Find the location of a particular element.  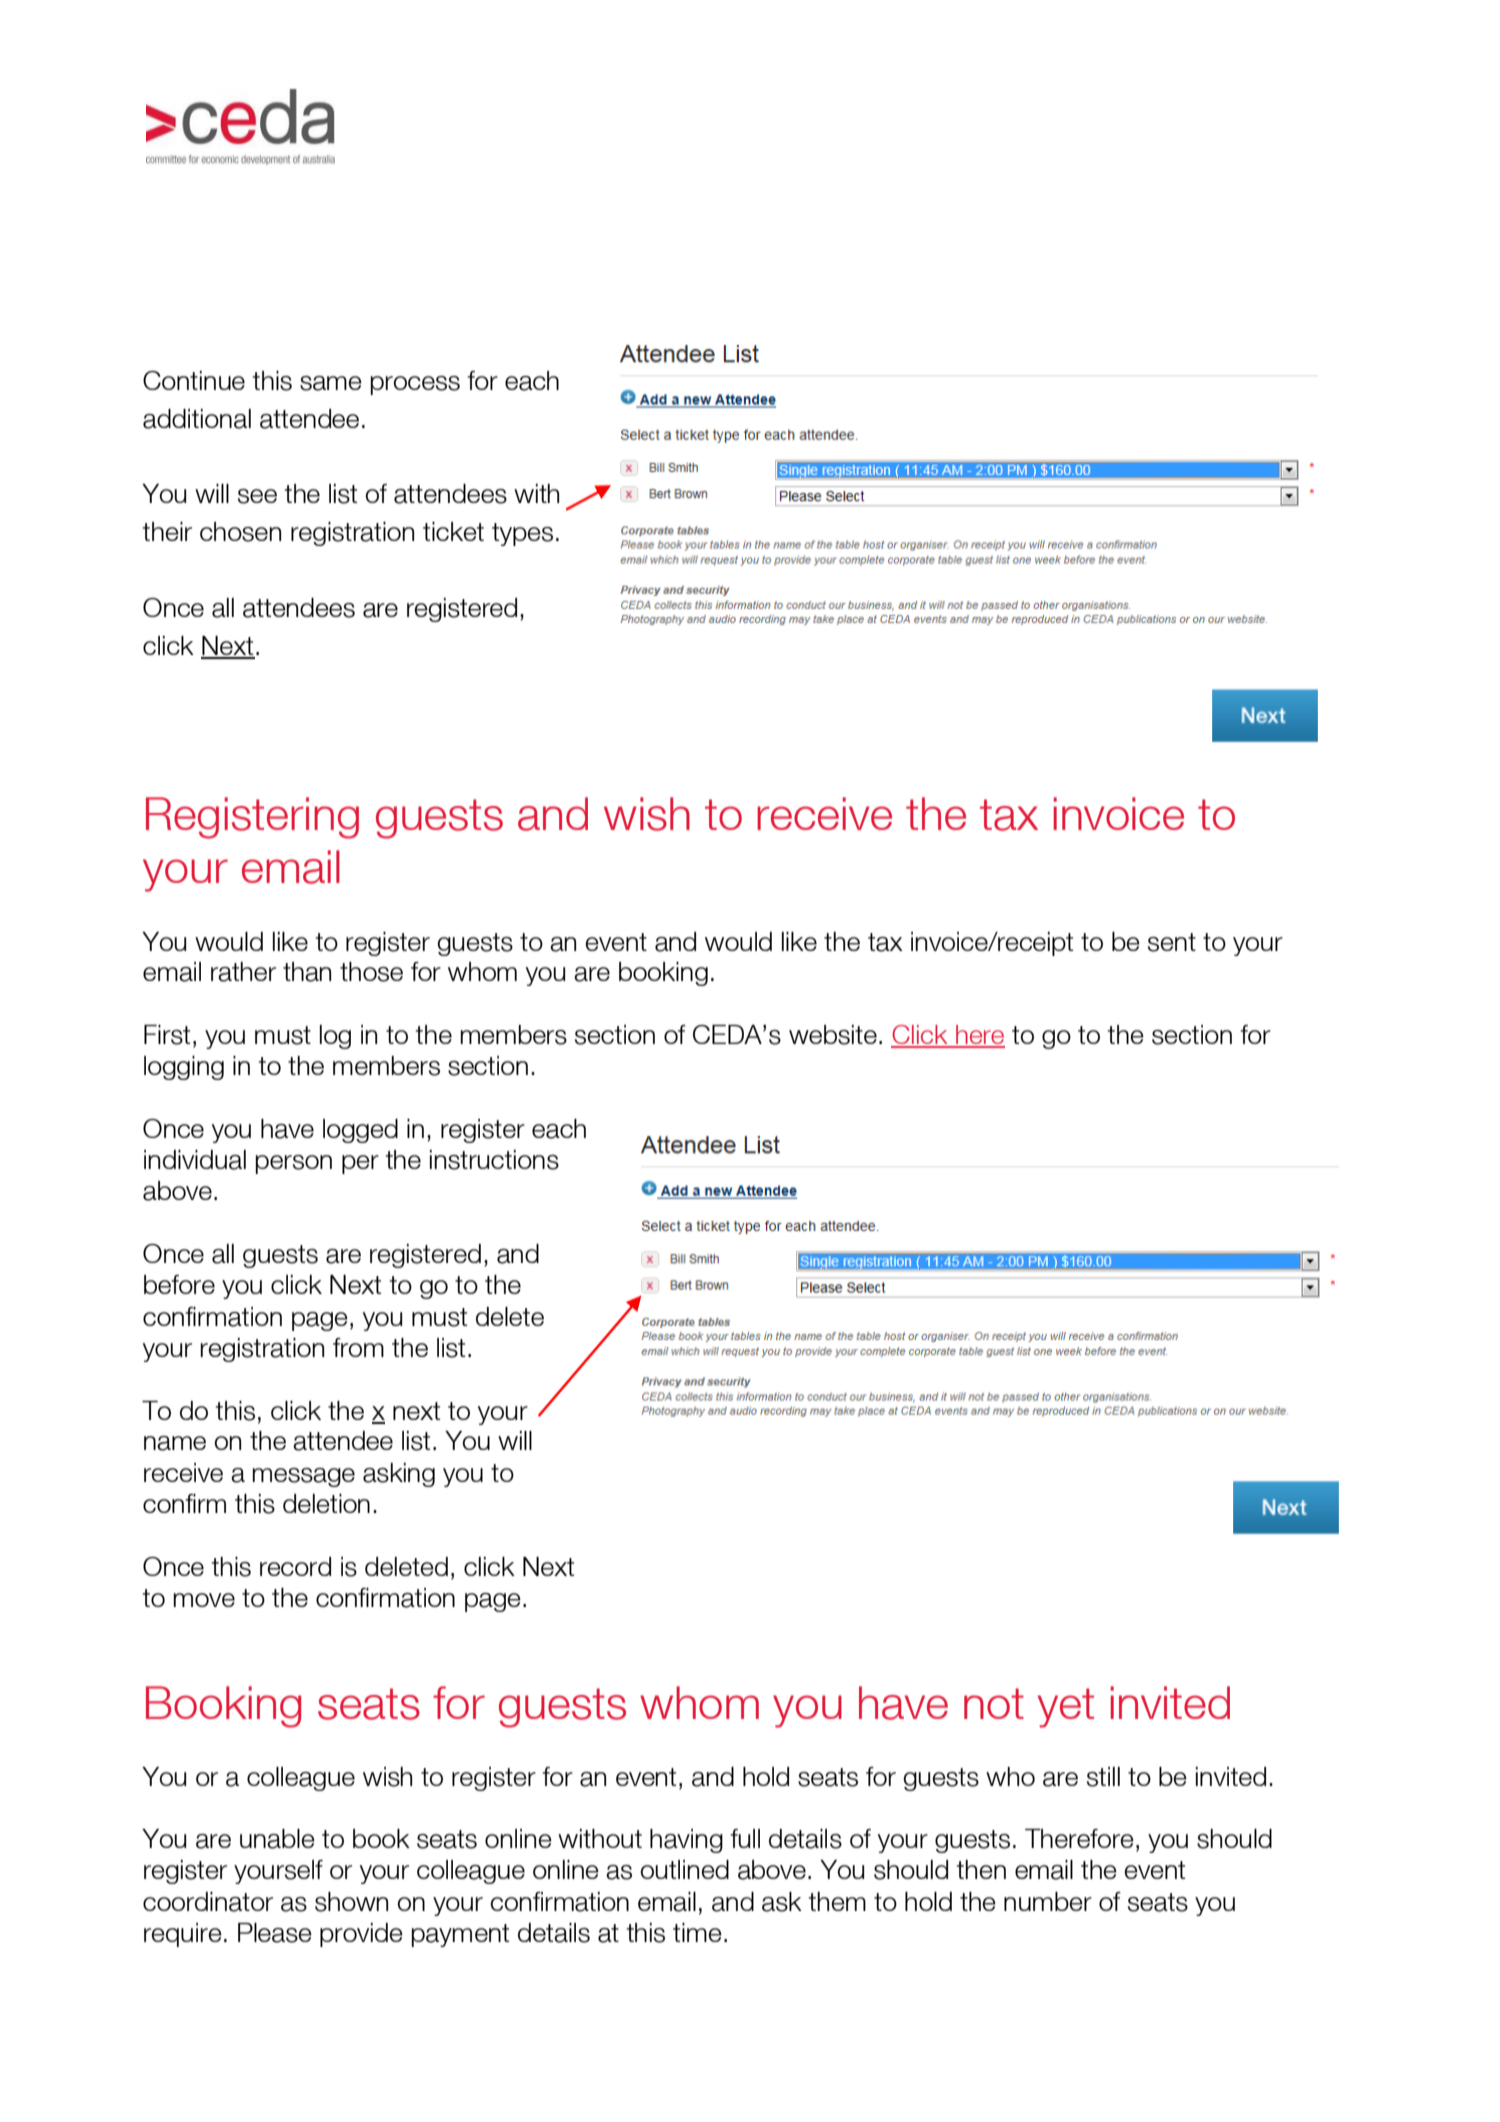

message is located at coordinates (303, 1477).
